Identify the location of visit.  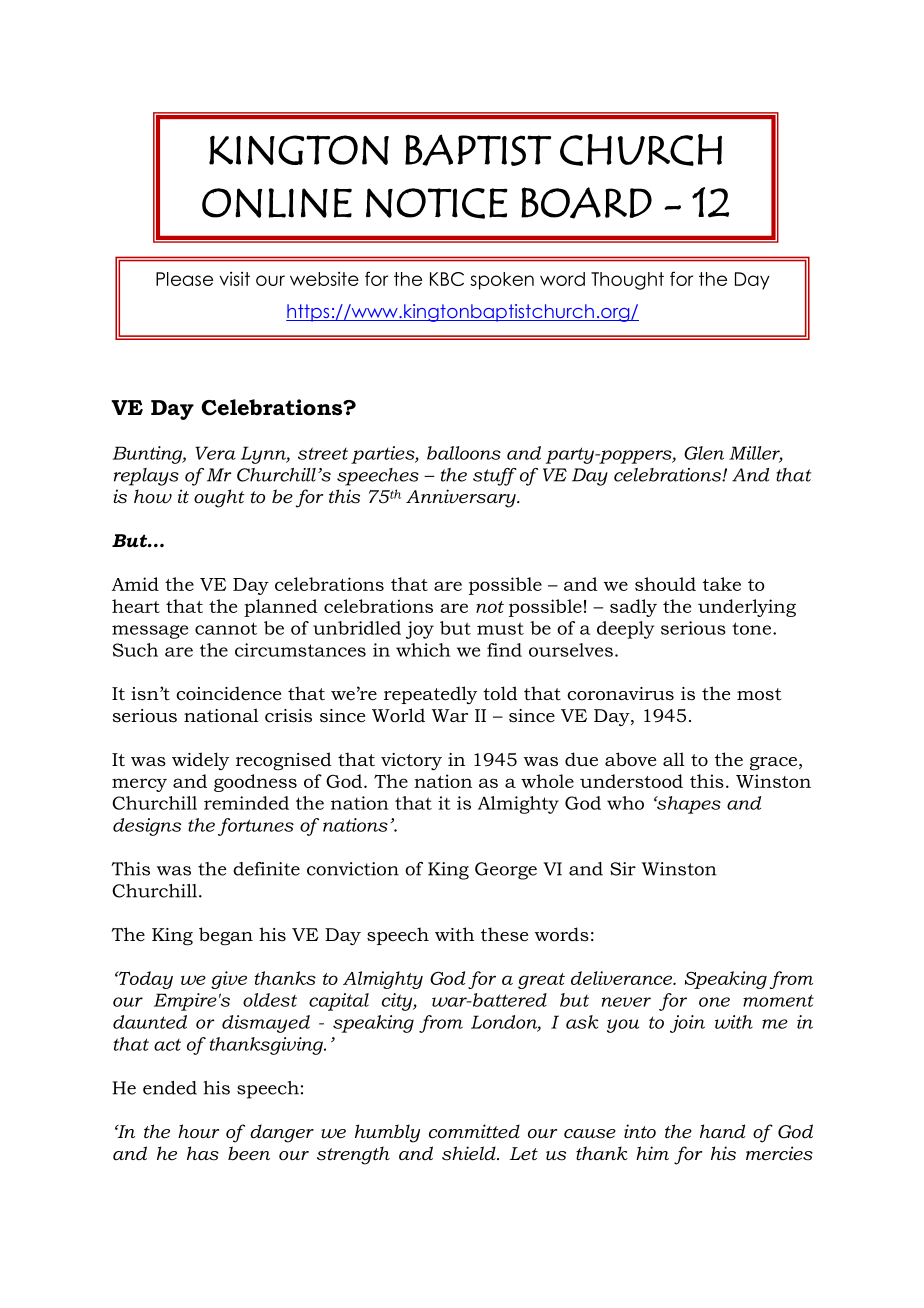
(234, 279).
